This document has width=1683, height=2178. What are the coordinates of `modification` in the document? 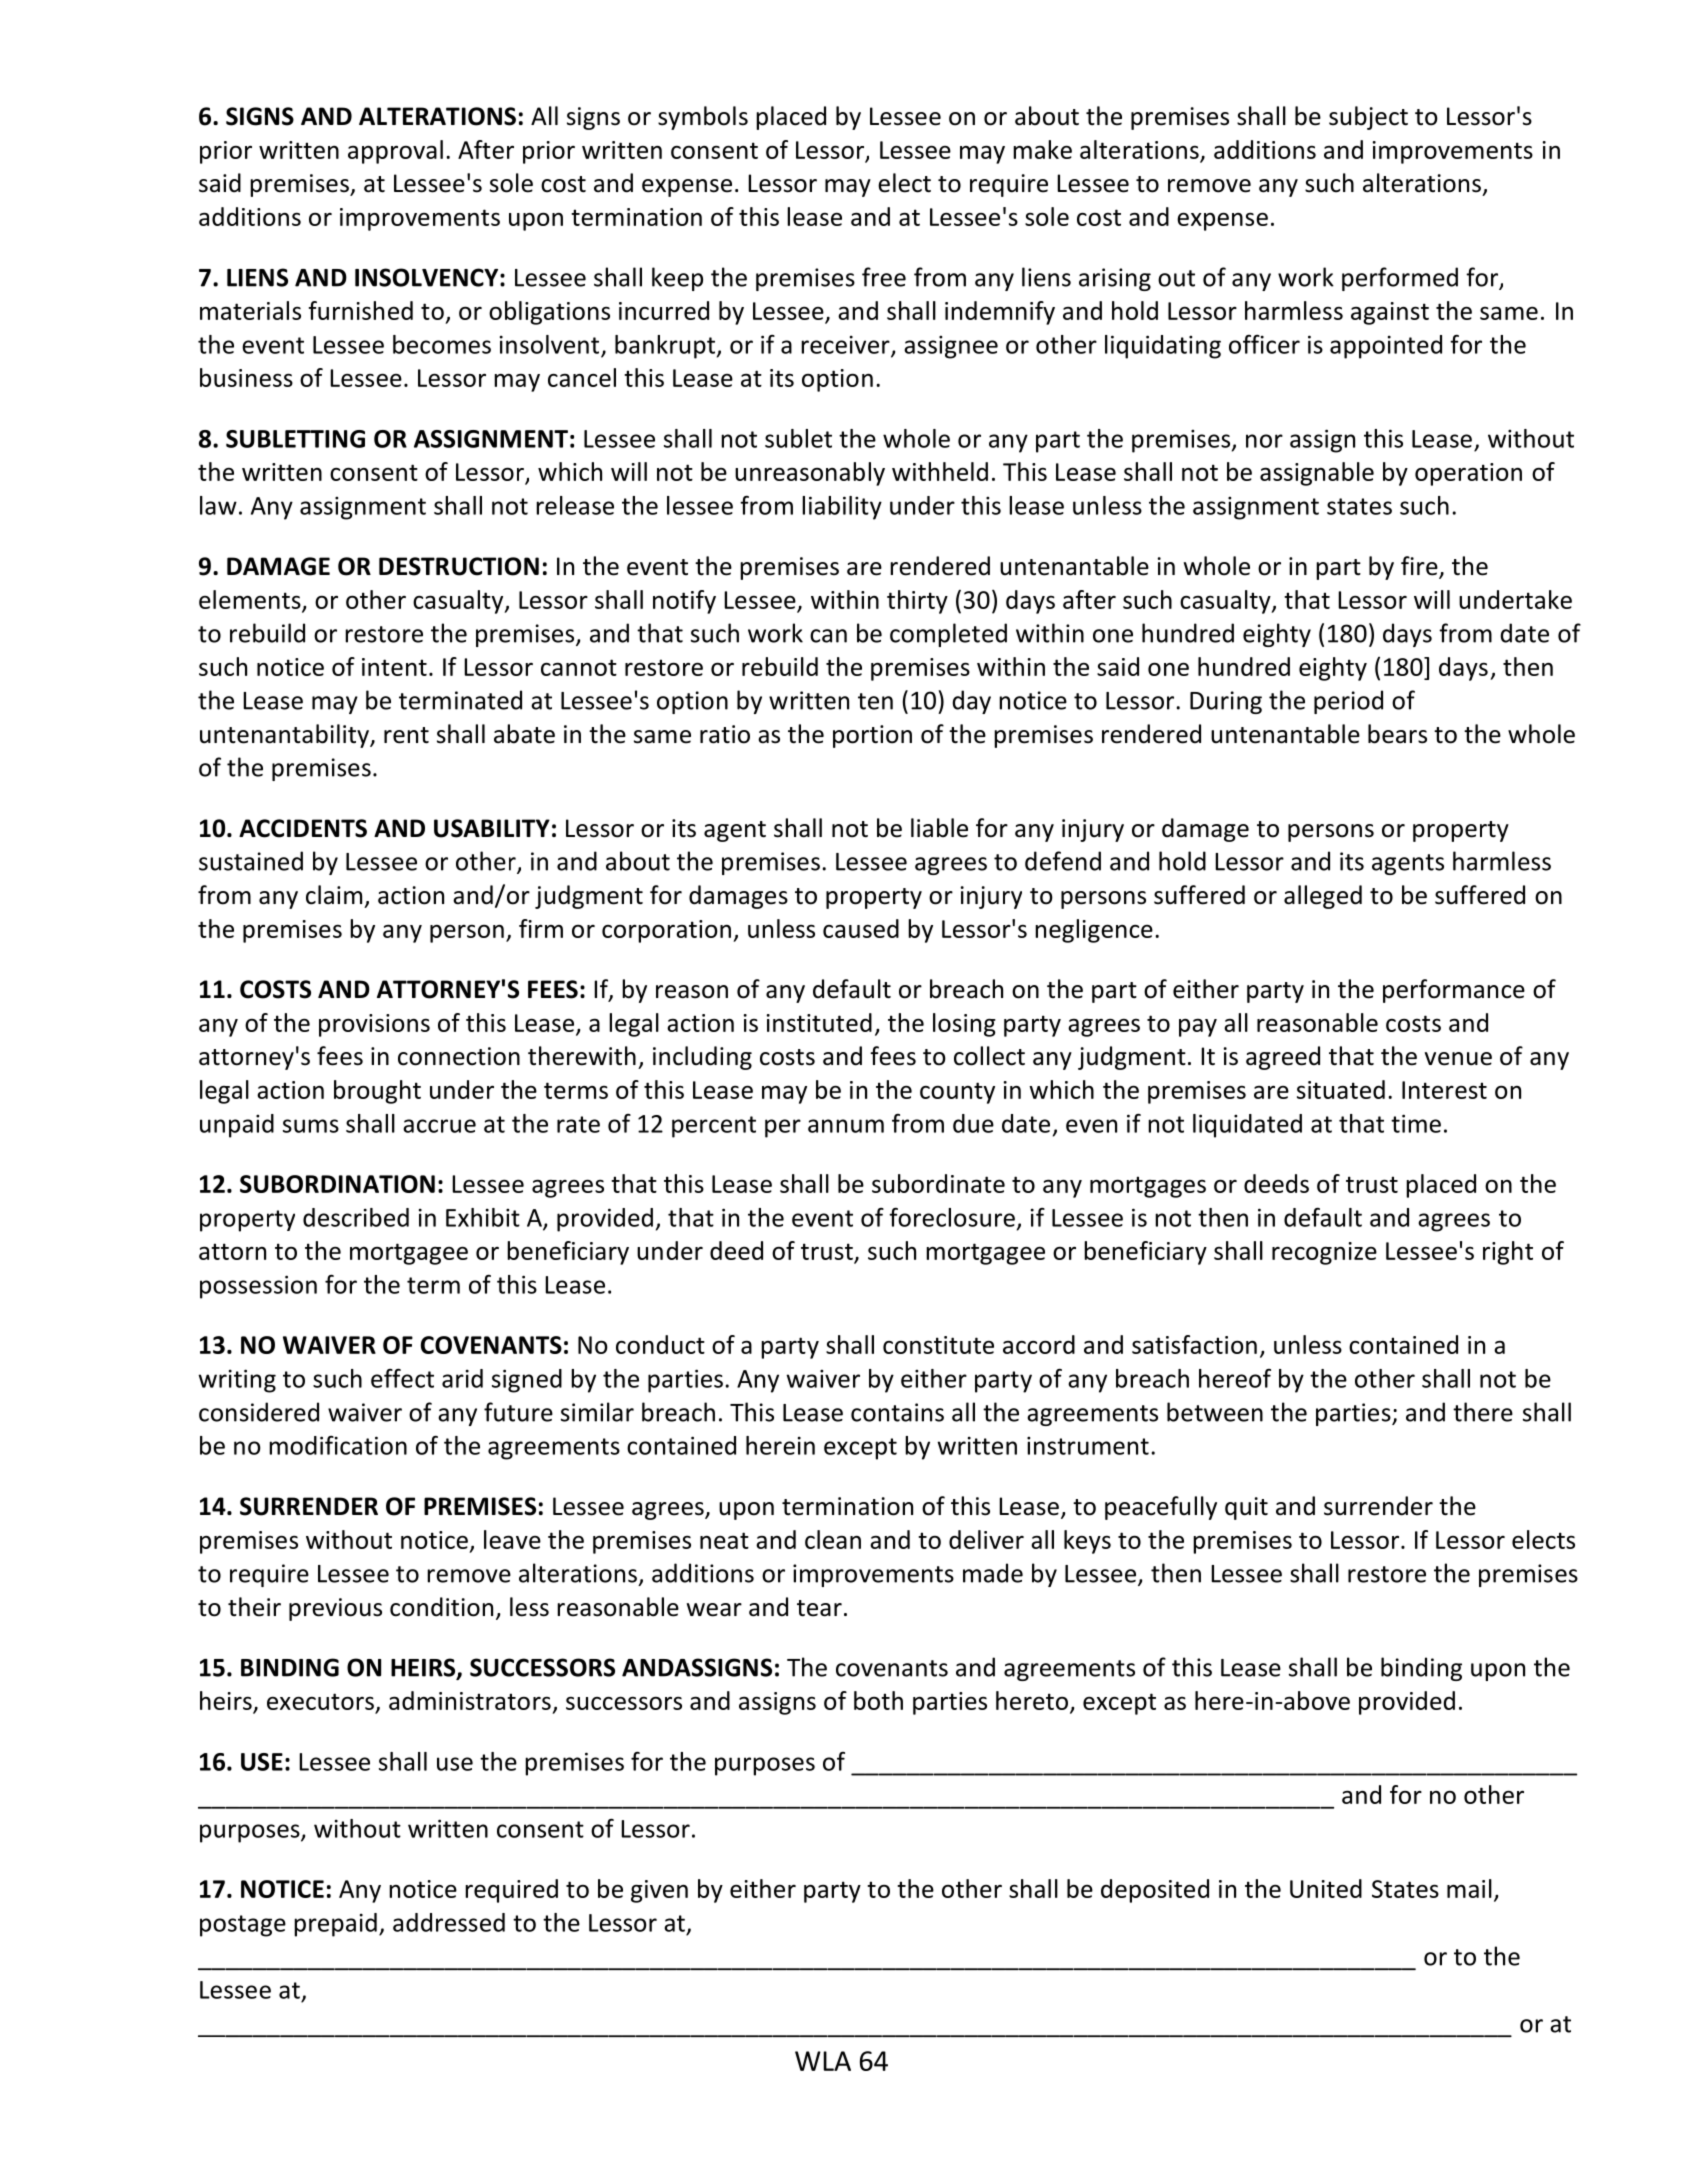 It's located at (338, 1445).
